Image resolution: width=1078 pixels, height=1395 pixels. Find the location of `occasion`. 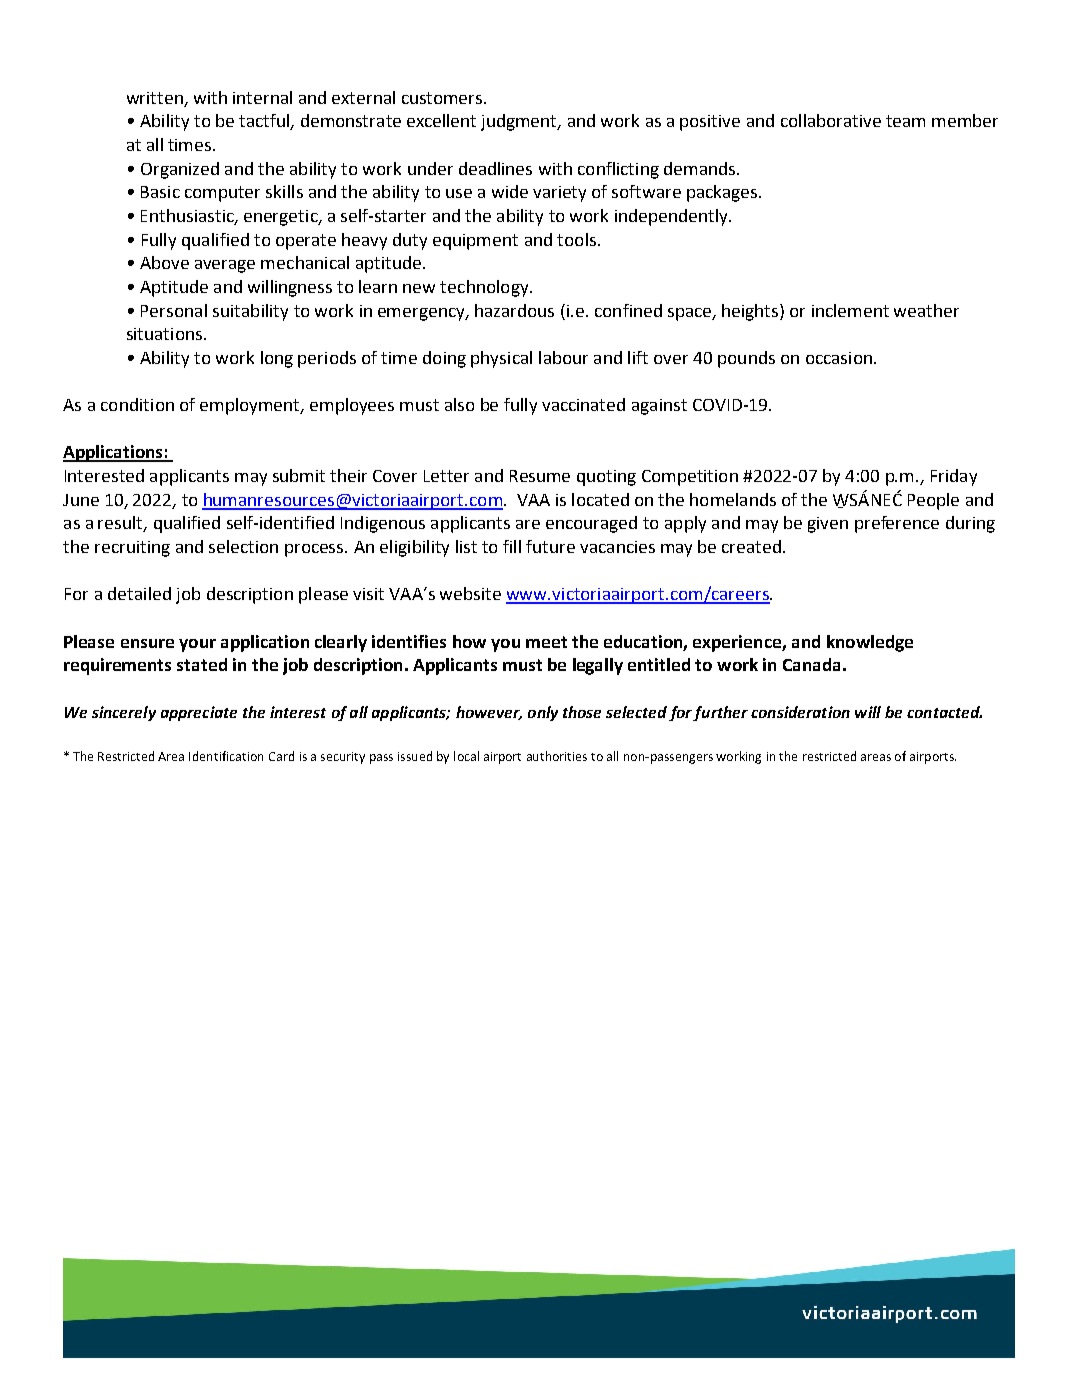

occasion is located at coordinates (839, 358).
